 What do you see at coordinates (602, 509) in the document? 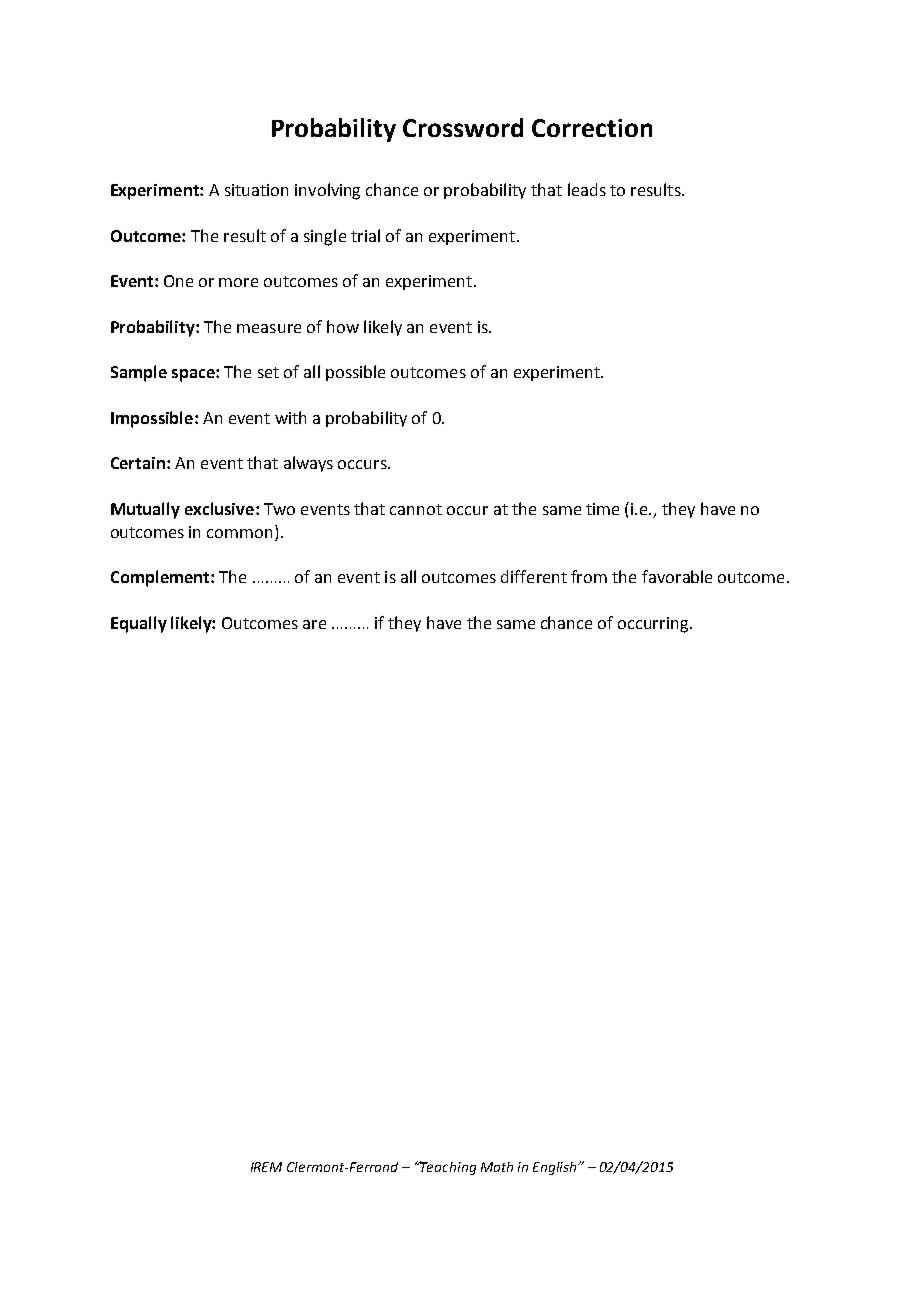
I see `time` at bounding box center [602, 509].
